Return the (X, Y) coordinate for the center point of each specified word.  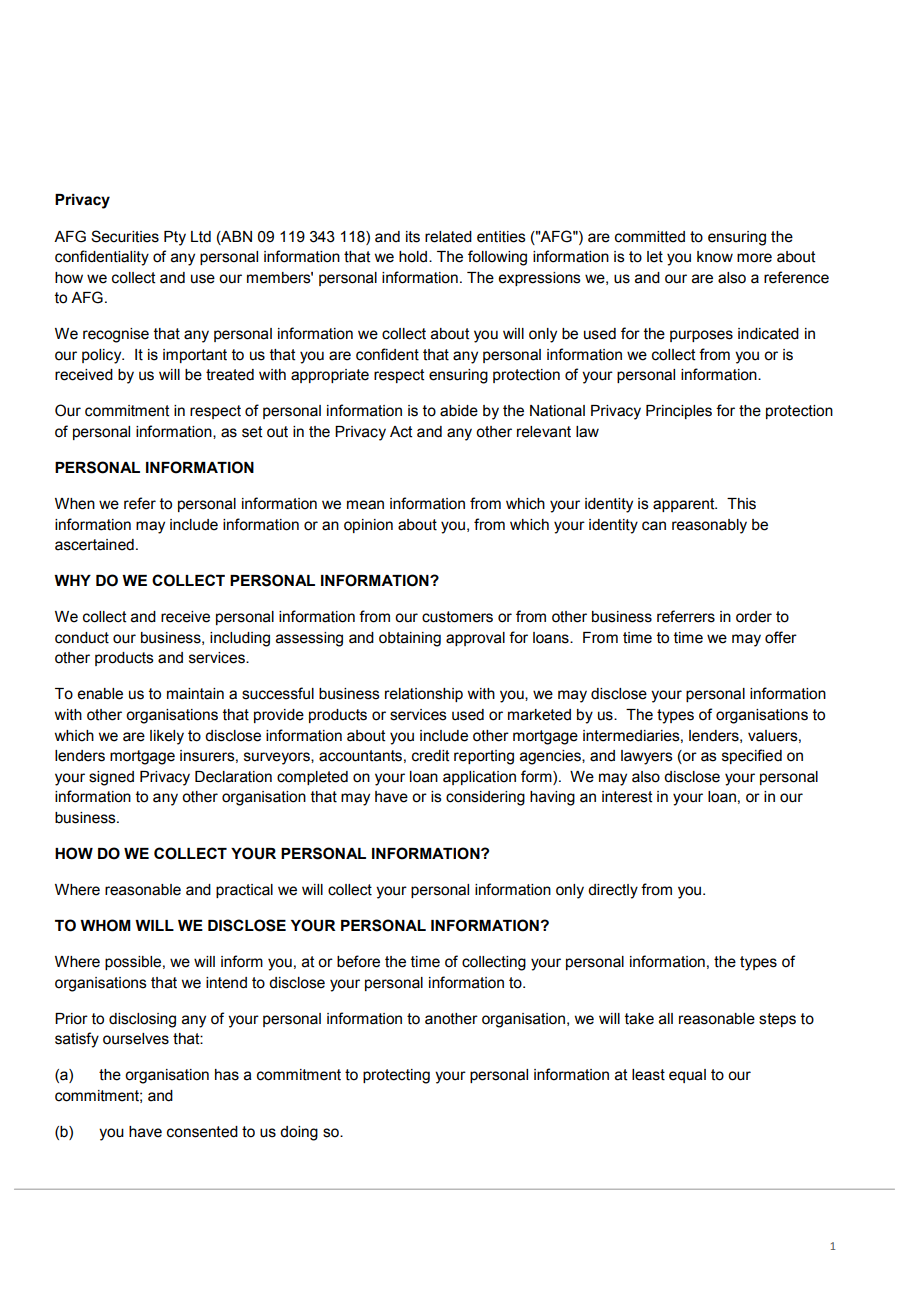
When (75, 504)
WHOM (105, 925)
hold (414, 257)
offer (781, 637)
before (358, 961)
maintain (195, 694)
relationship (424, 695)
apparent (685, 505)
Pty (175, 238)
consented (202, 1132)
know (715, 257)
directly (613, 891)
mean (365, 505)
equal (687, 1076)
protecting (396, 1076)
